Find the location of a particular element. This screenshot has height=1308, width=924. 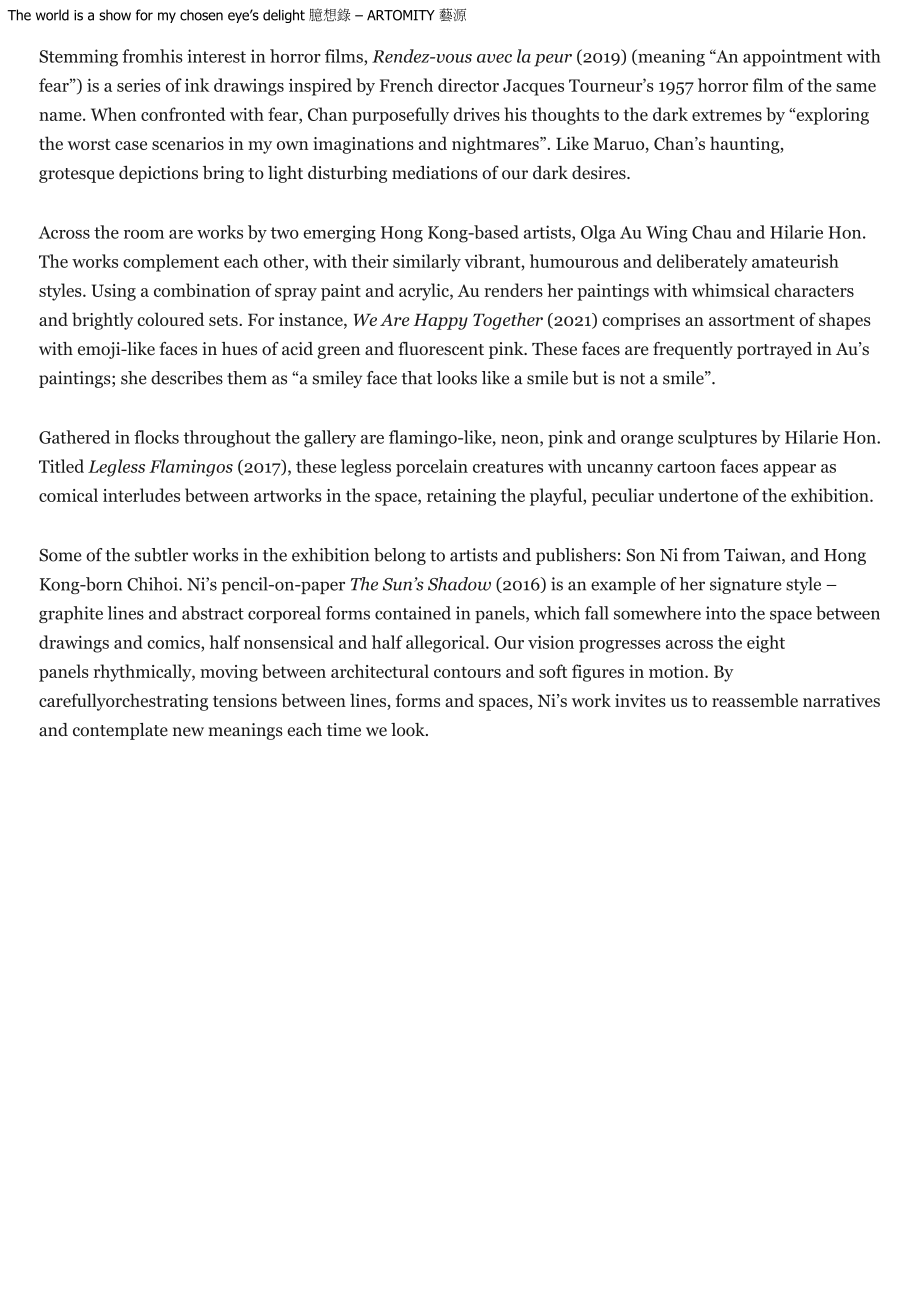

porcelain is located at coordinates (432, 468).
